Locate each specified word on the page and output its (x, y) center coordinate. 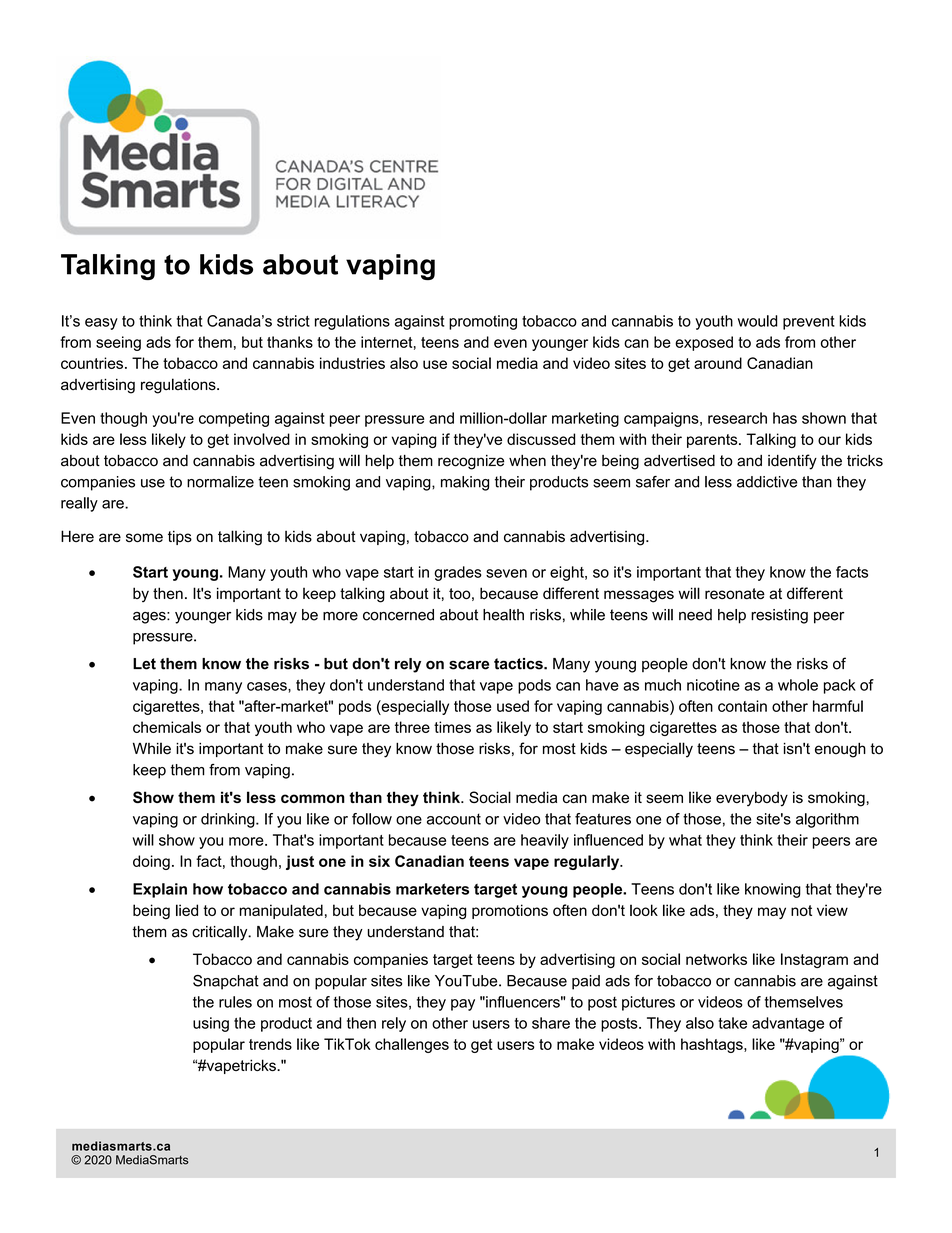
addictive (767, 482)
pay (463, 1005)
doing (151, 862)
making (465, 483)
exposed (704, 343)
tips (180, 537)
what (685, 840)
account (454, 819)
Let (144, 664)
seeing (118, 343)
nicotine (713, 685)
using (211, 1024)
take (732, 1023)
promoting (483, 322)
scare (469, 665)
